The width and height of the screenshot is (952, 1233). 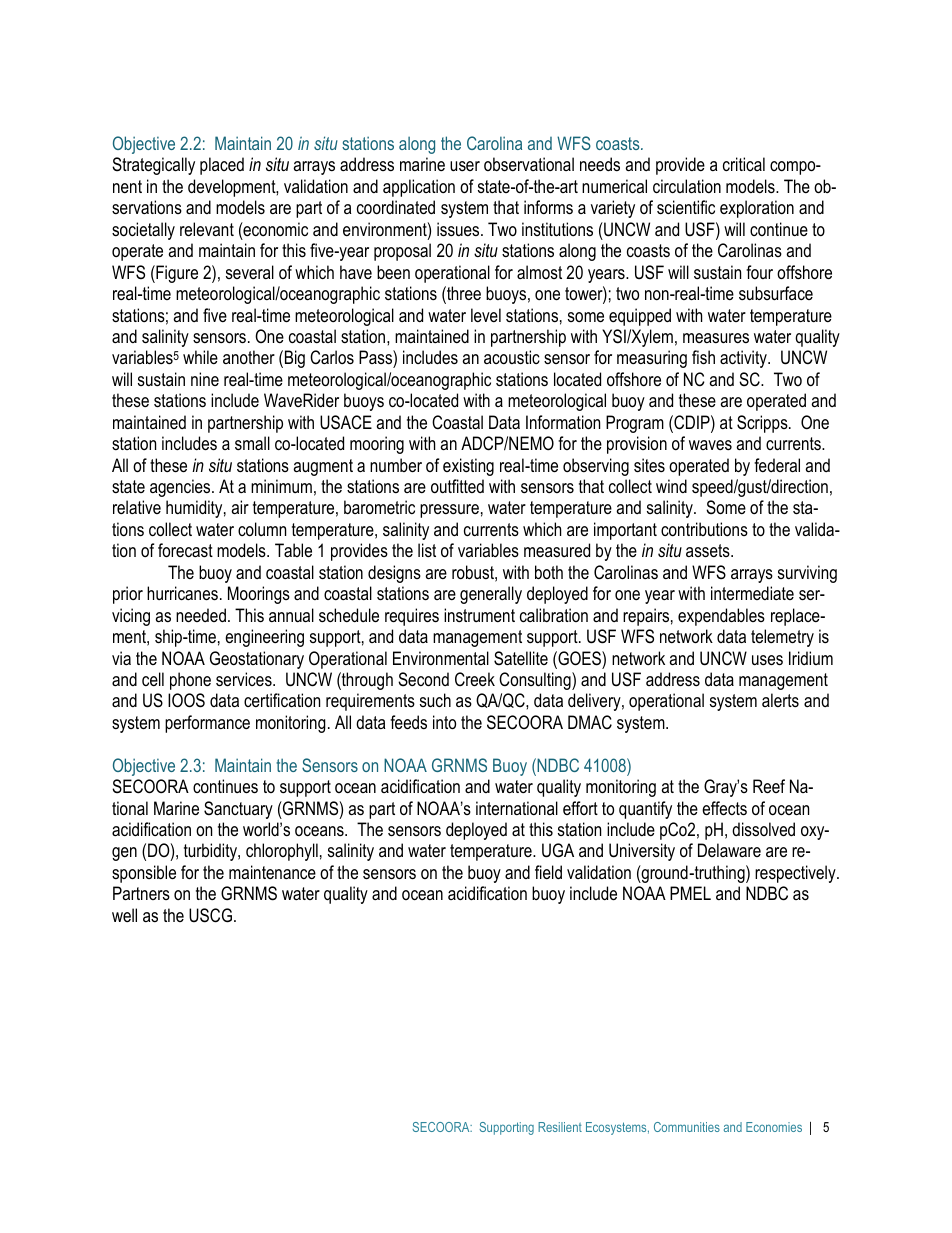 I want to click on well, so click(x=124, y=915).
